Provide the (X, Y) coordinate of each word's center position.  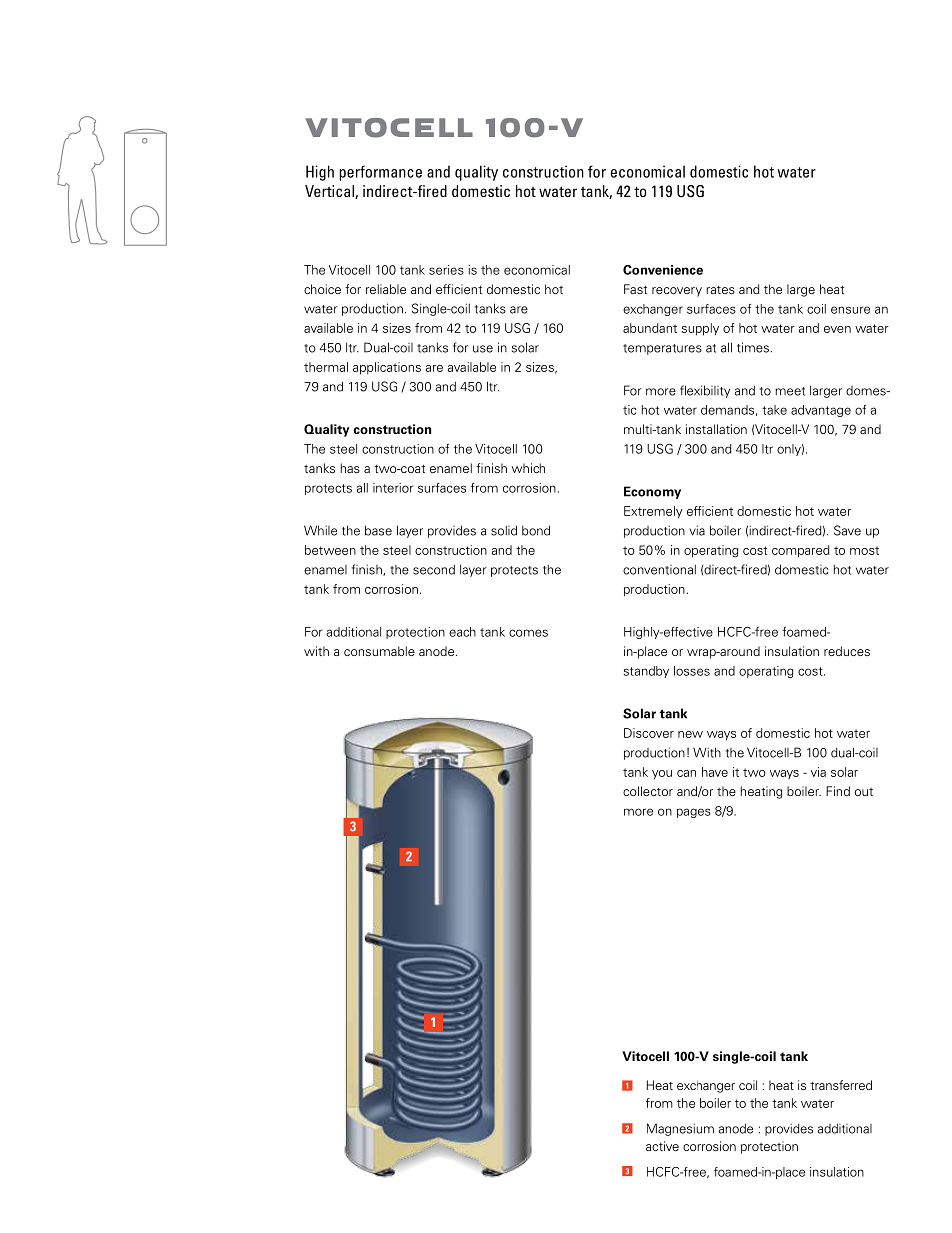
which (528, 468)
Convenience (663, 270)
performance (380, 173)
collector (648, 791)
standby (646, 672)
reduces (847, 651)
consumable (379, 651)
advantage (821, 411)
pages (694, 813)
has (350, 468)
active (662, 1146)
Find (838, 791)
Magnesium (680, 1129)
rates (720, 290)
